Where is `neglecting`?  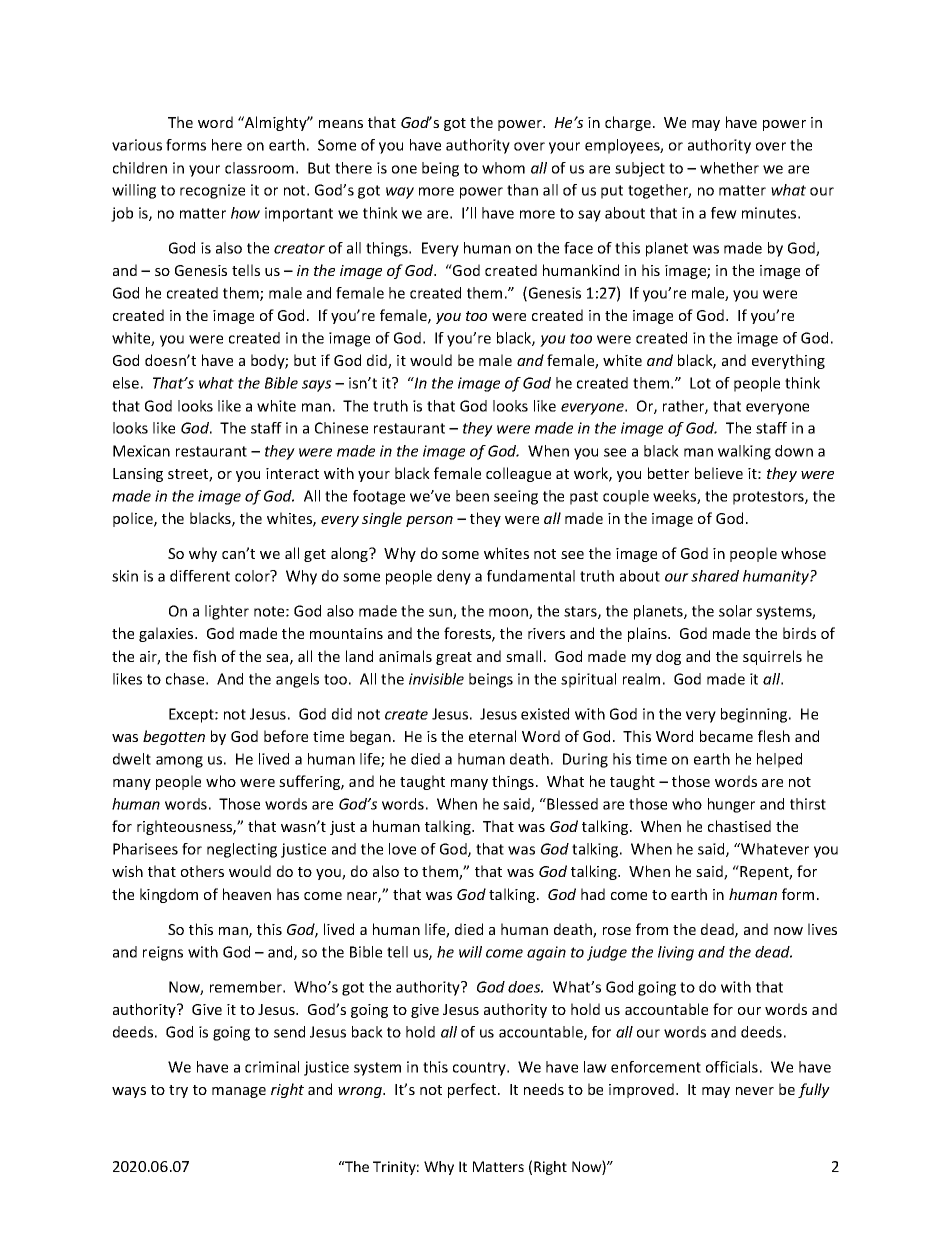
neglecting is located at coordinates (242, 850).
